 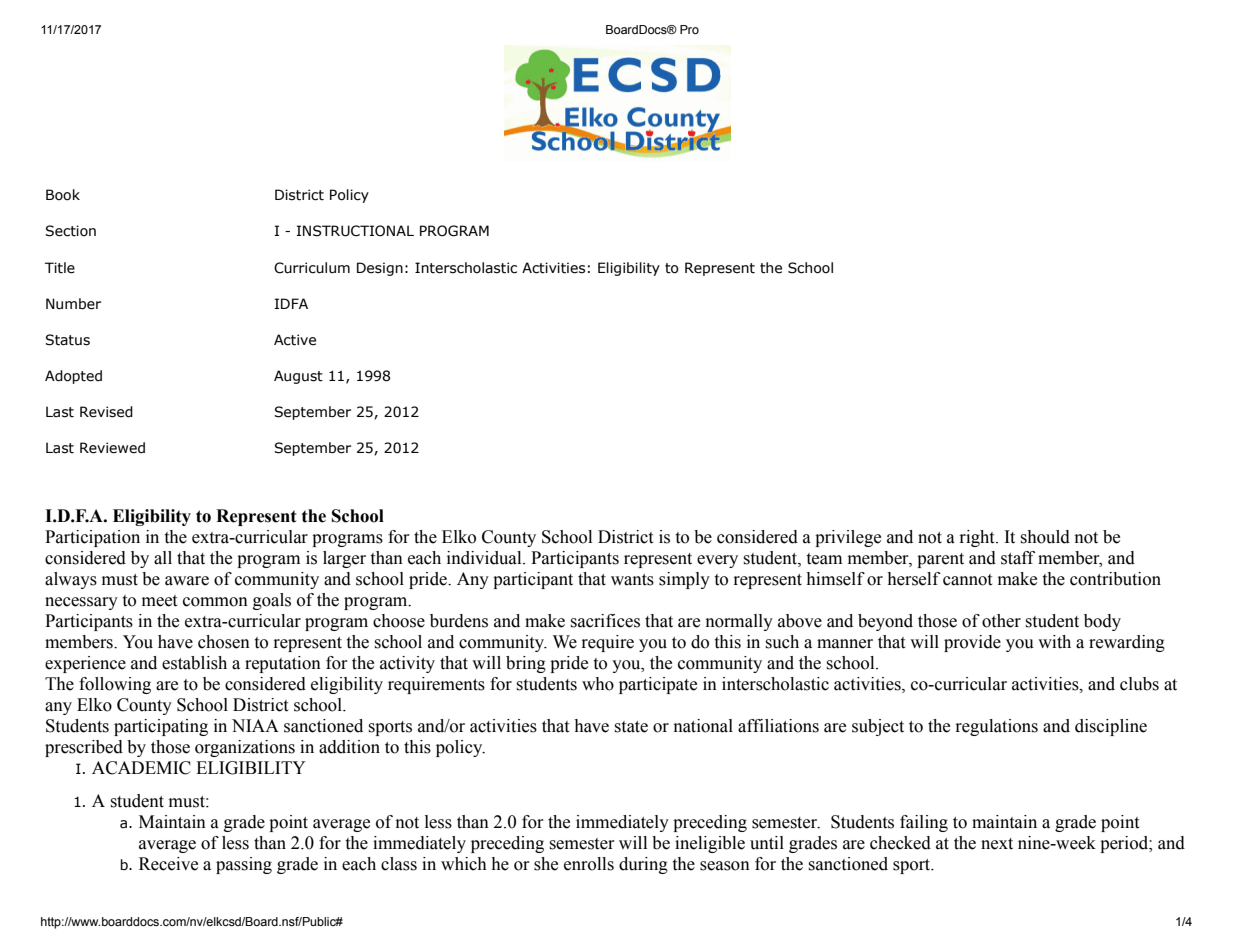 I want to click on regulations, so click(x=996, y=727).
